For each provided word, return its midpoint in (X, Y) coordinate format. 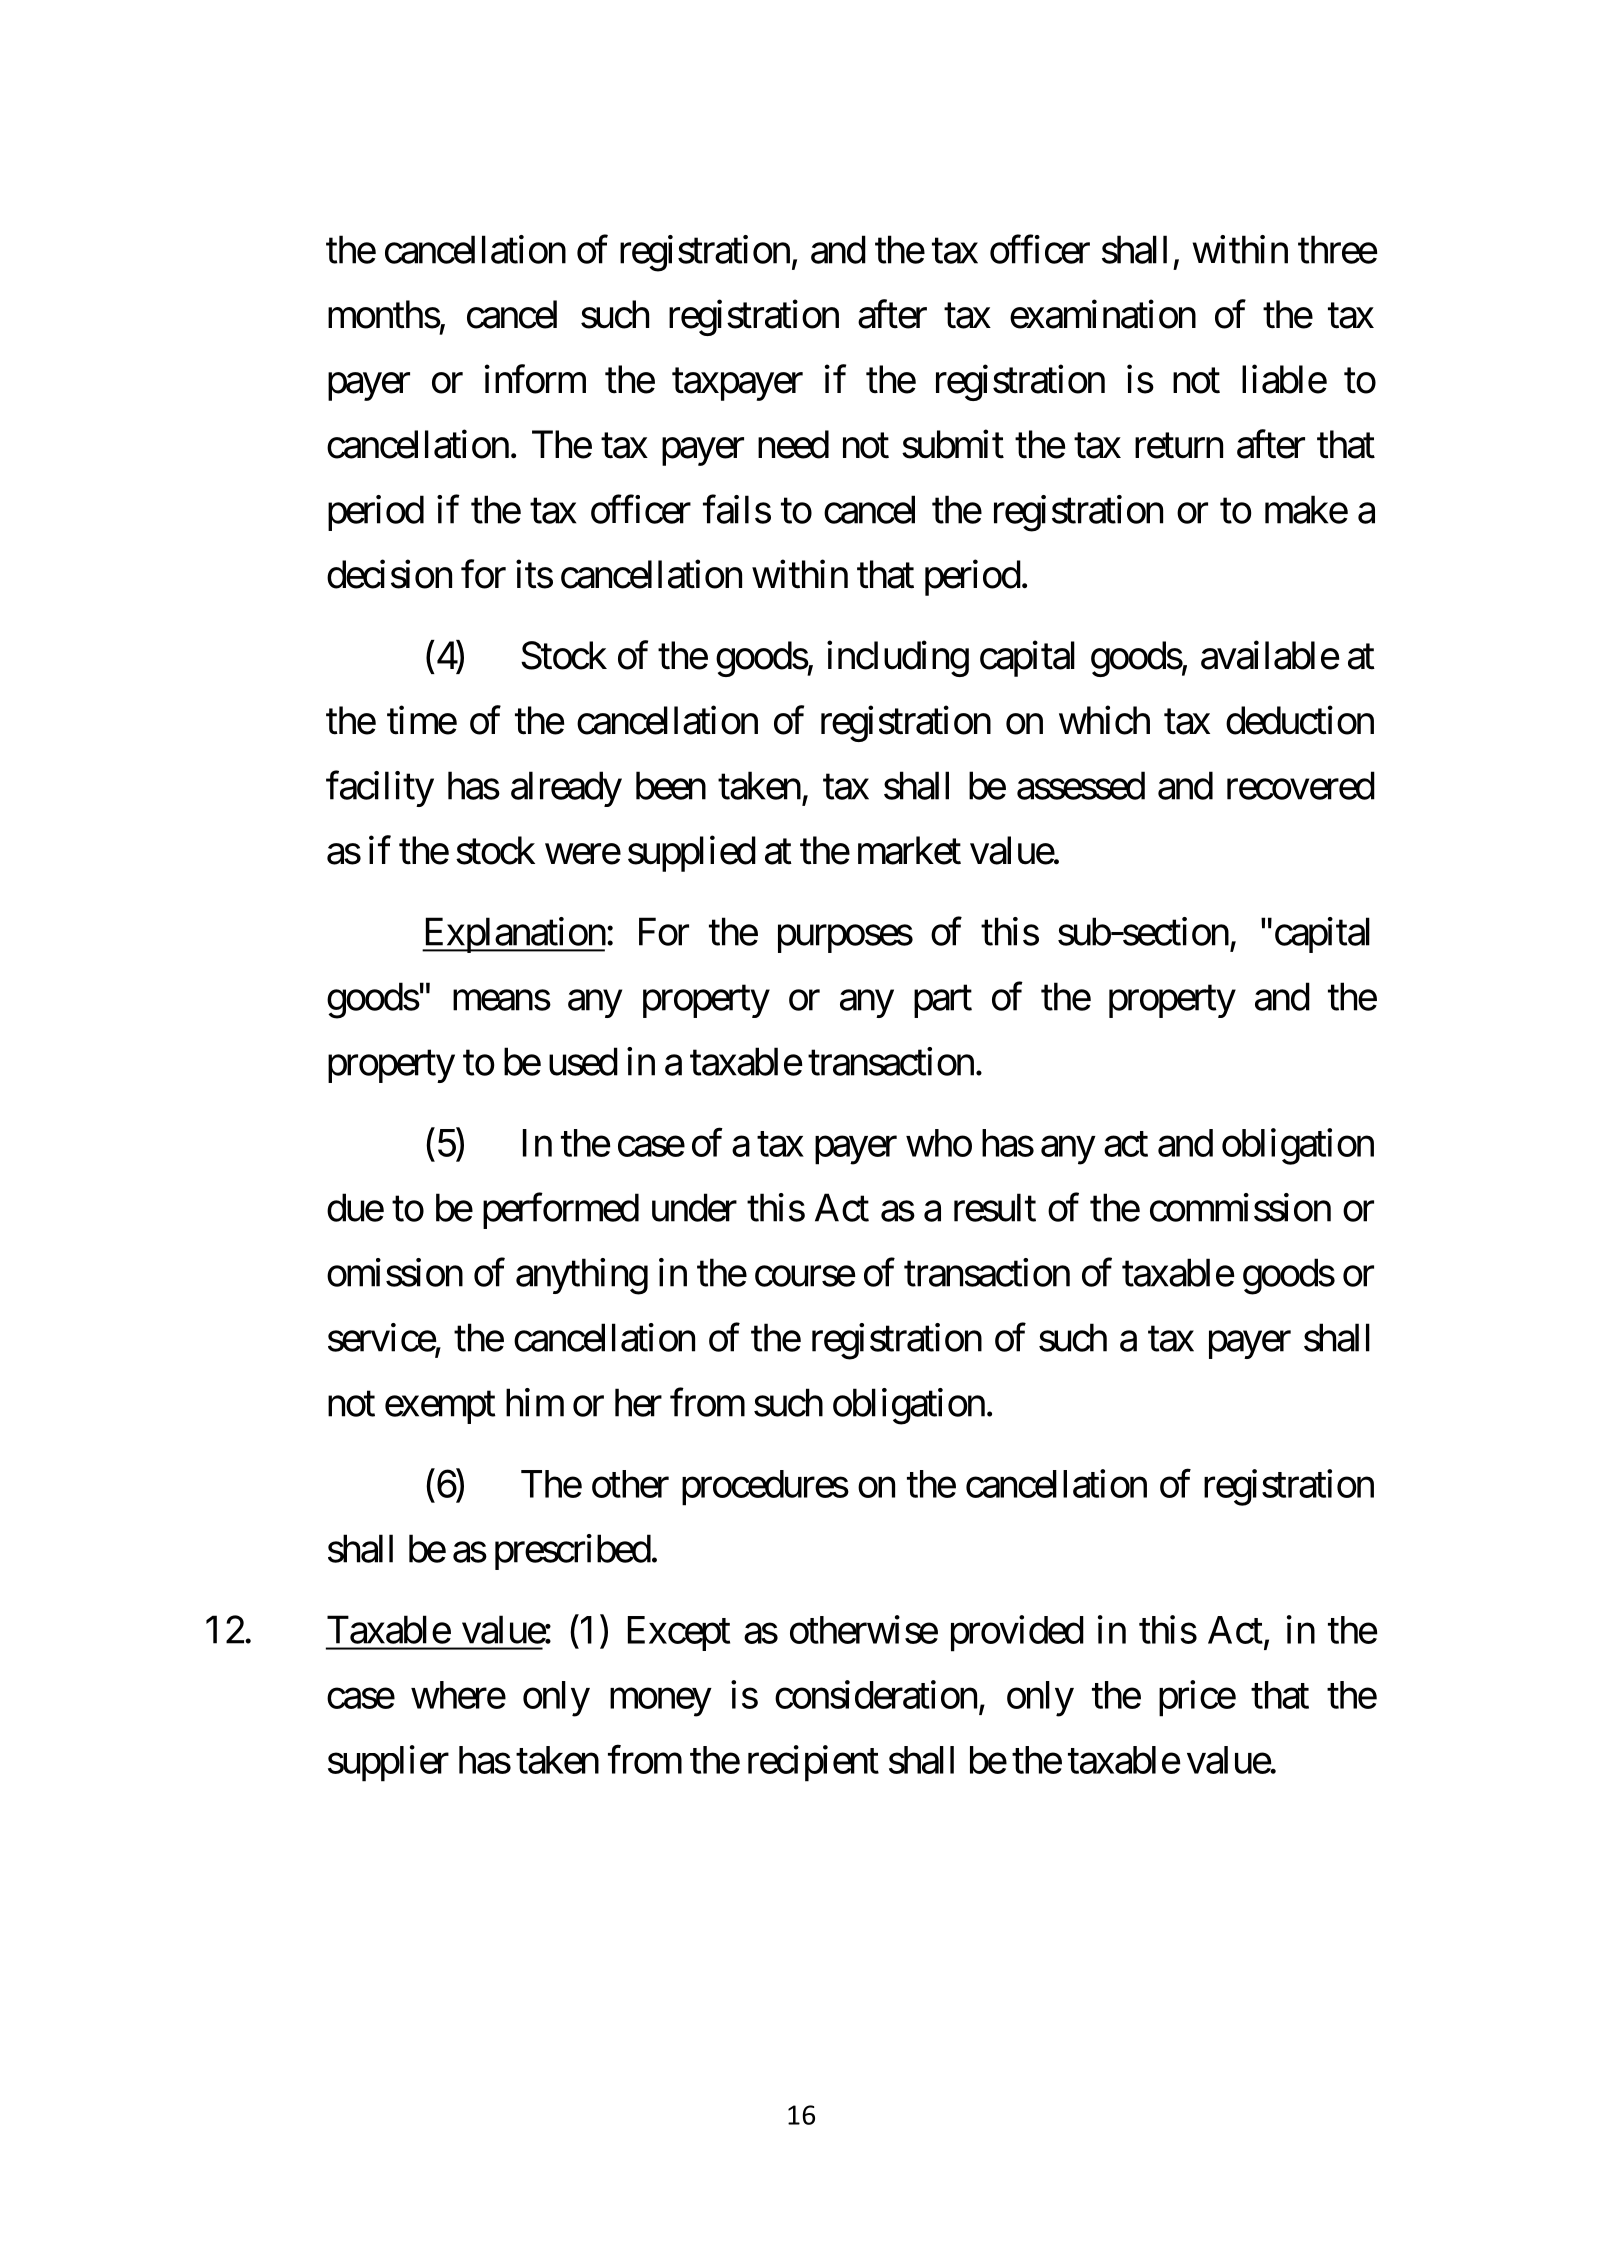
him (535, 1402)
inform (535, 379)
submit (953, 444)
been (671, 785)
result (995, 1207)
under (694, 1207)
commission (1240, 1207)
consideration (876, 1694)
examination (1103, 314)
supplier (388, 1763)
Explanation (514, 935)
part (943, 1002)
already (566, 789)
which (1104, 720)
